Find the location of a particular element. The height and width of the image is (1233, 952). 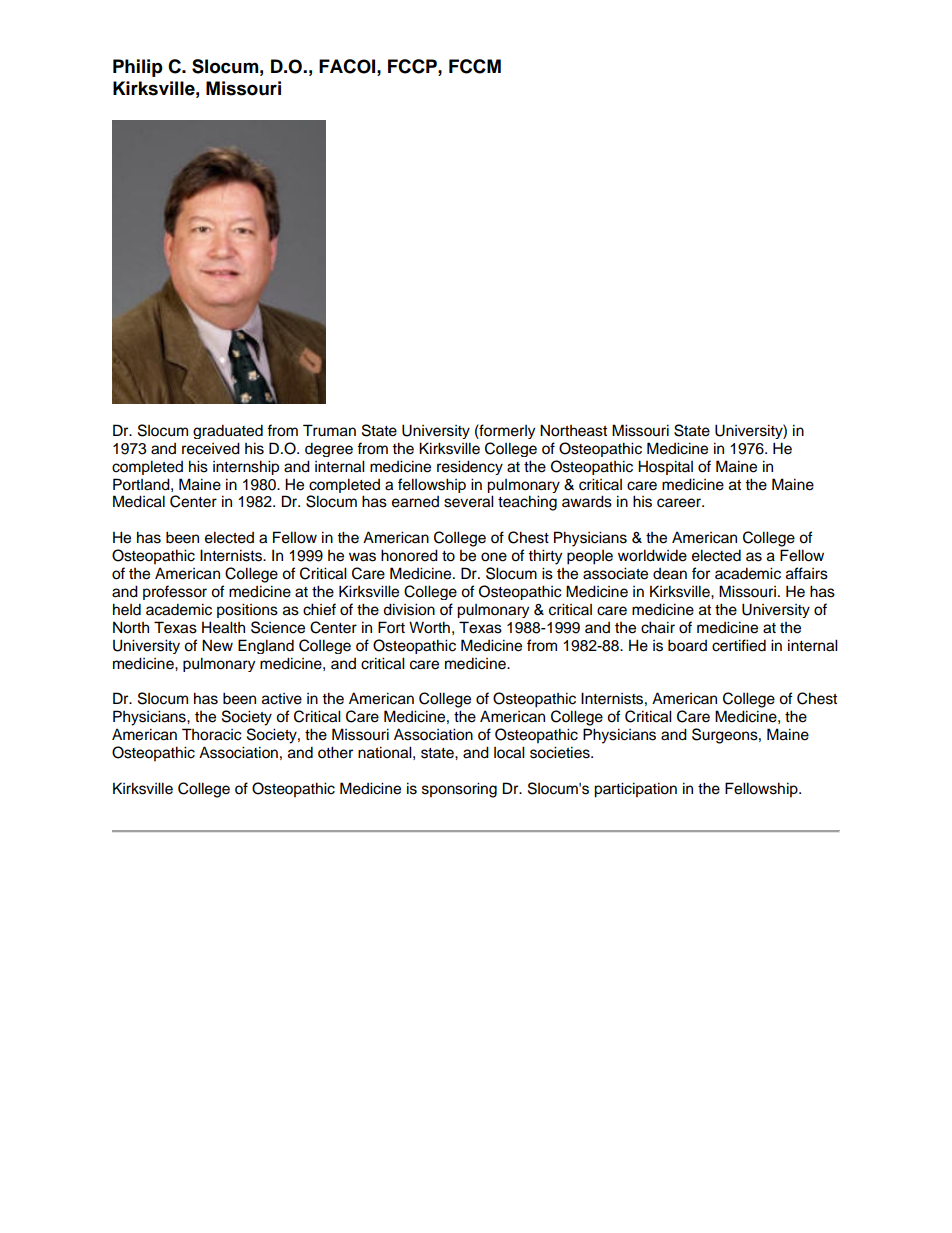

Thoracic is located at coordinates (212, 734).
